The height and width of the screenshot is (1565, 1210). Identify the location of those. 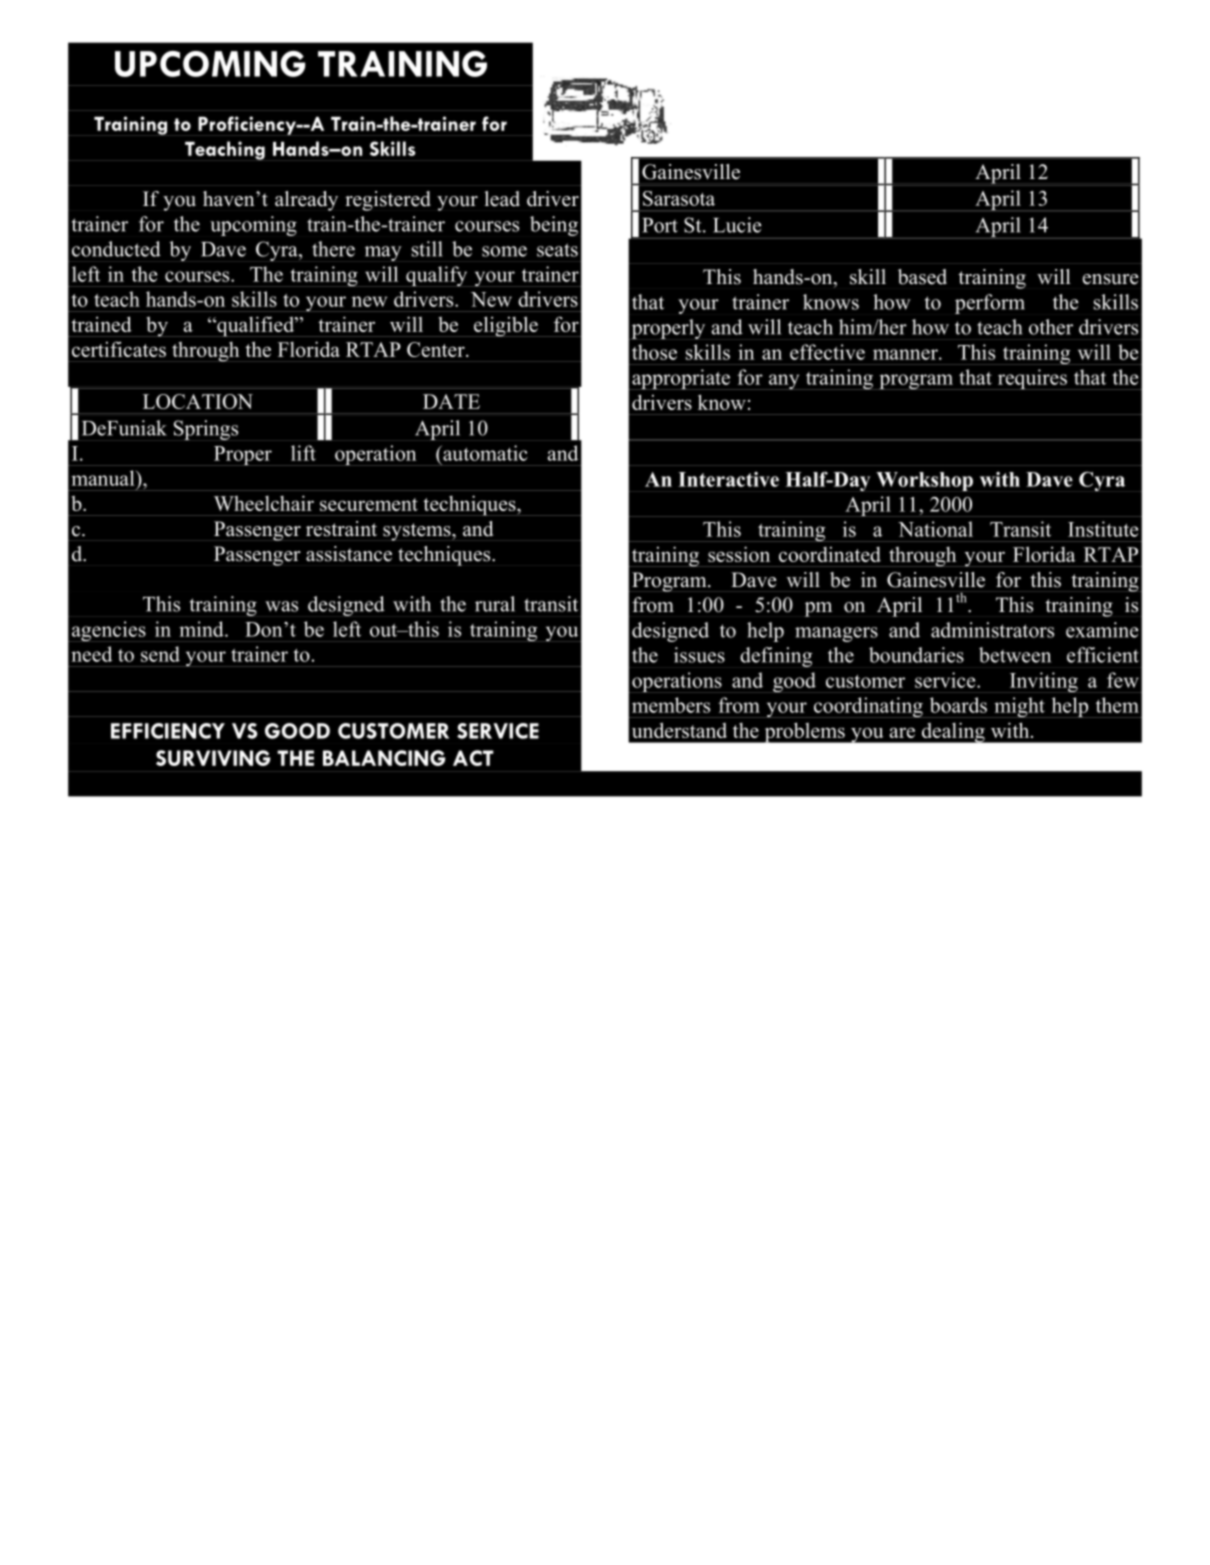
(654, 352).
